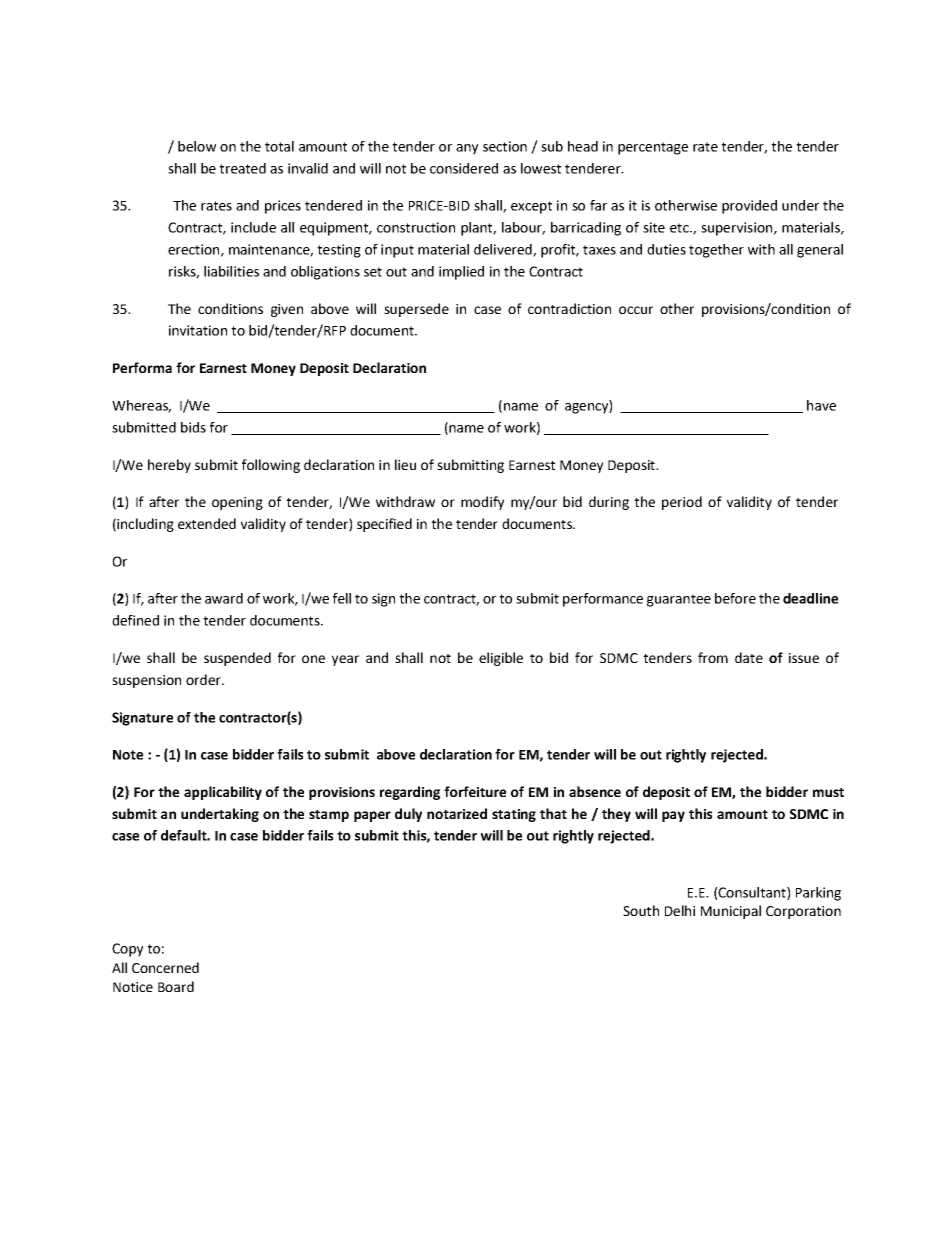  I want to click on award, so click(224, 598).
